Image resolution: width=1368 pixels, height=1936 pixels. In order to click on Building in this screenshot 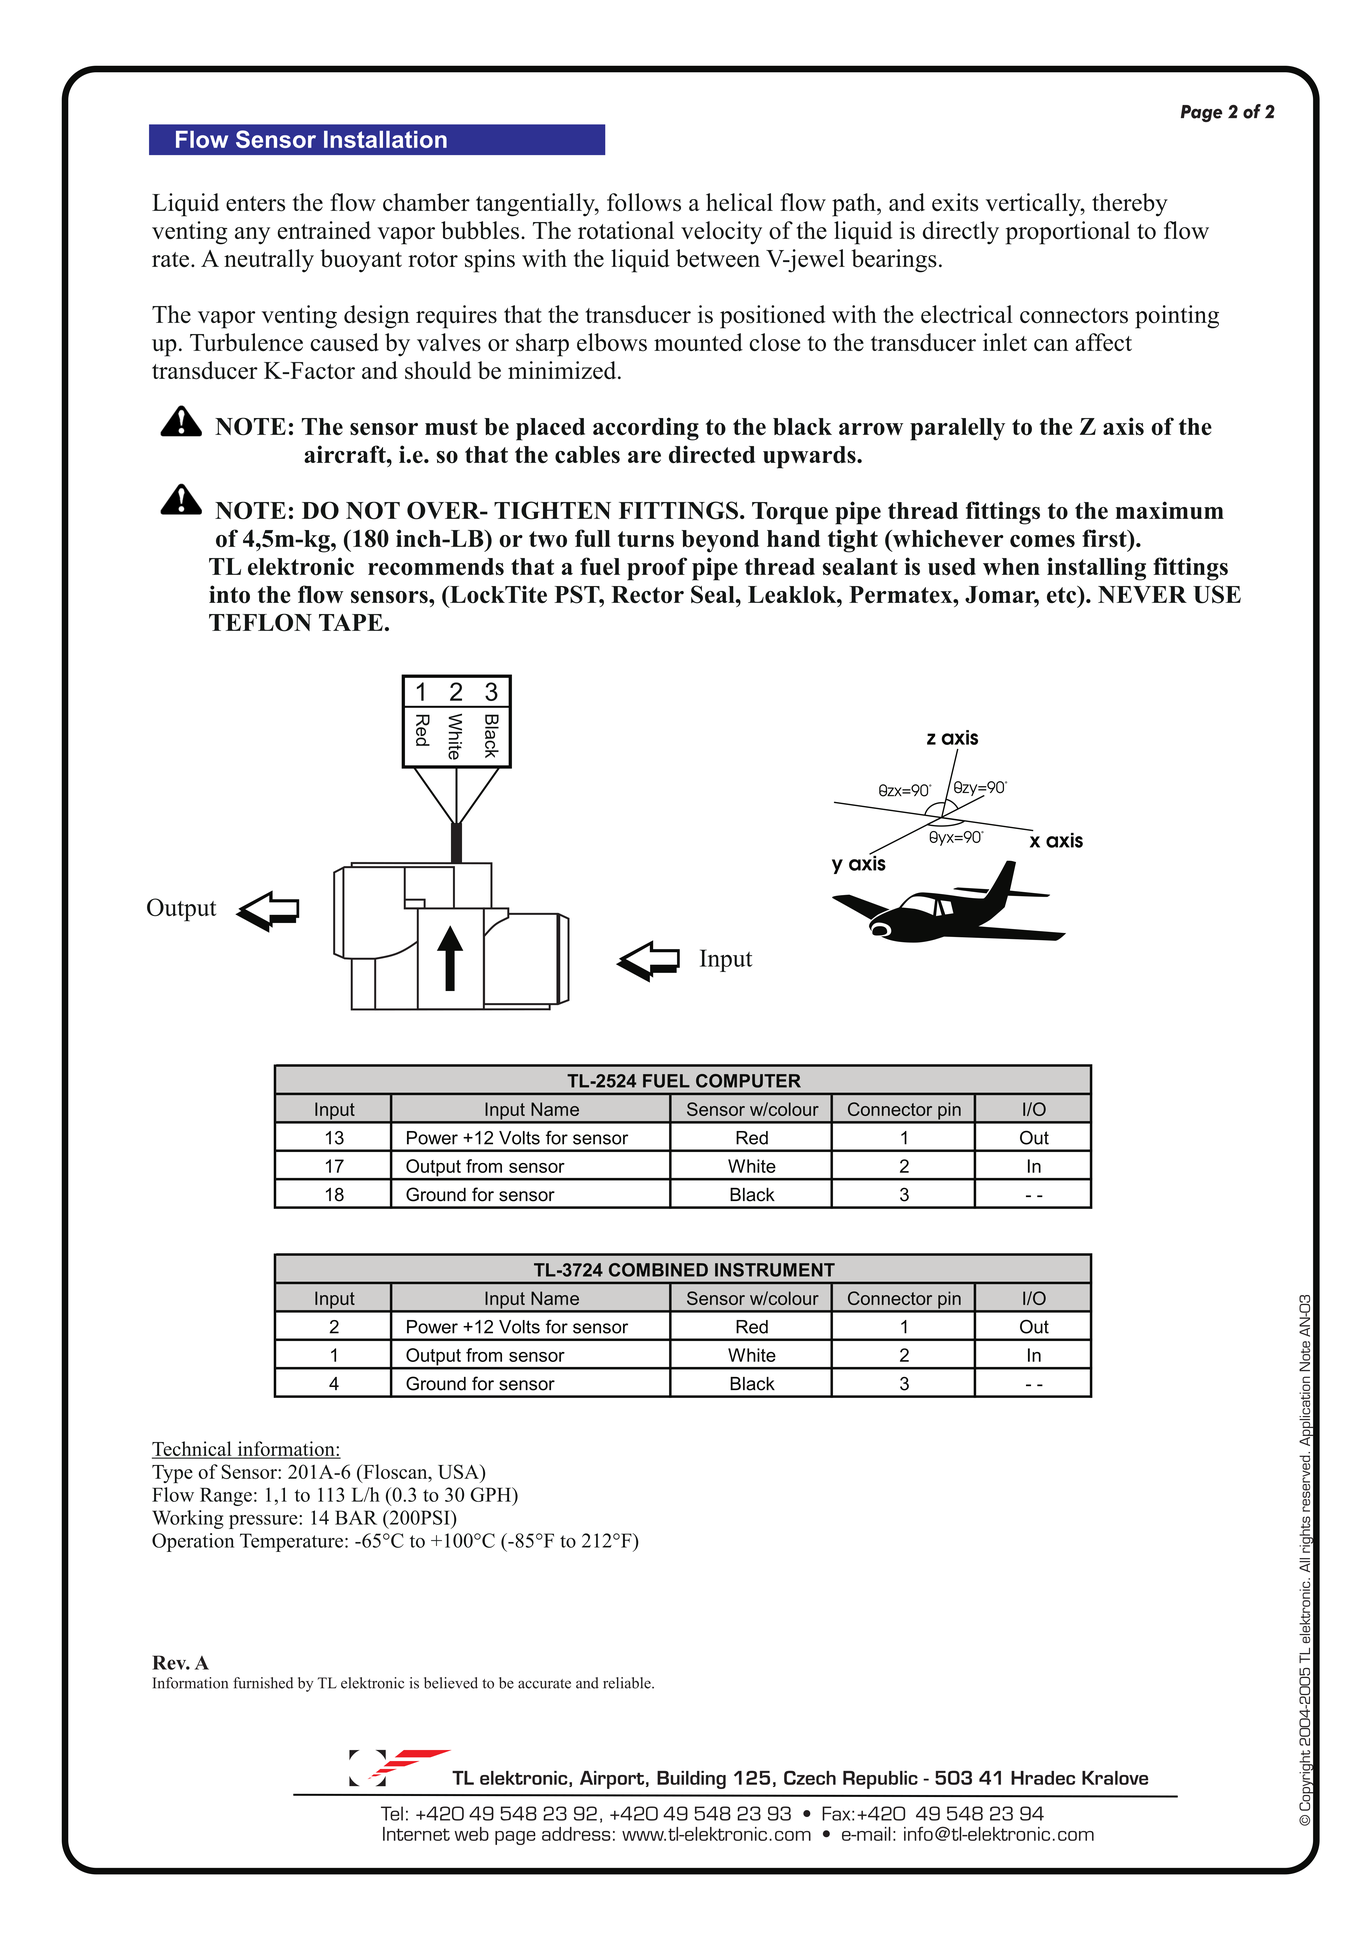, I will do `click(691, 1780)`.
